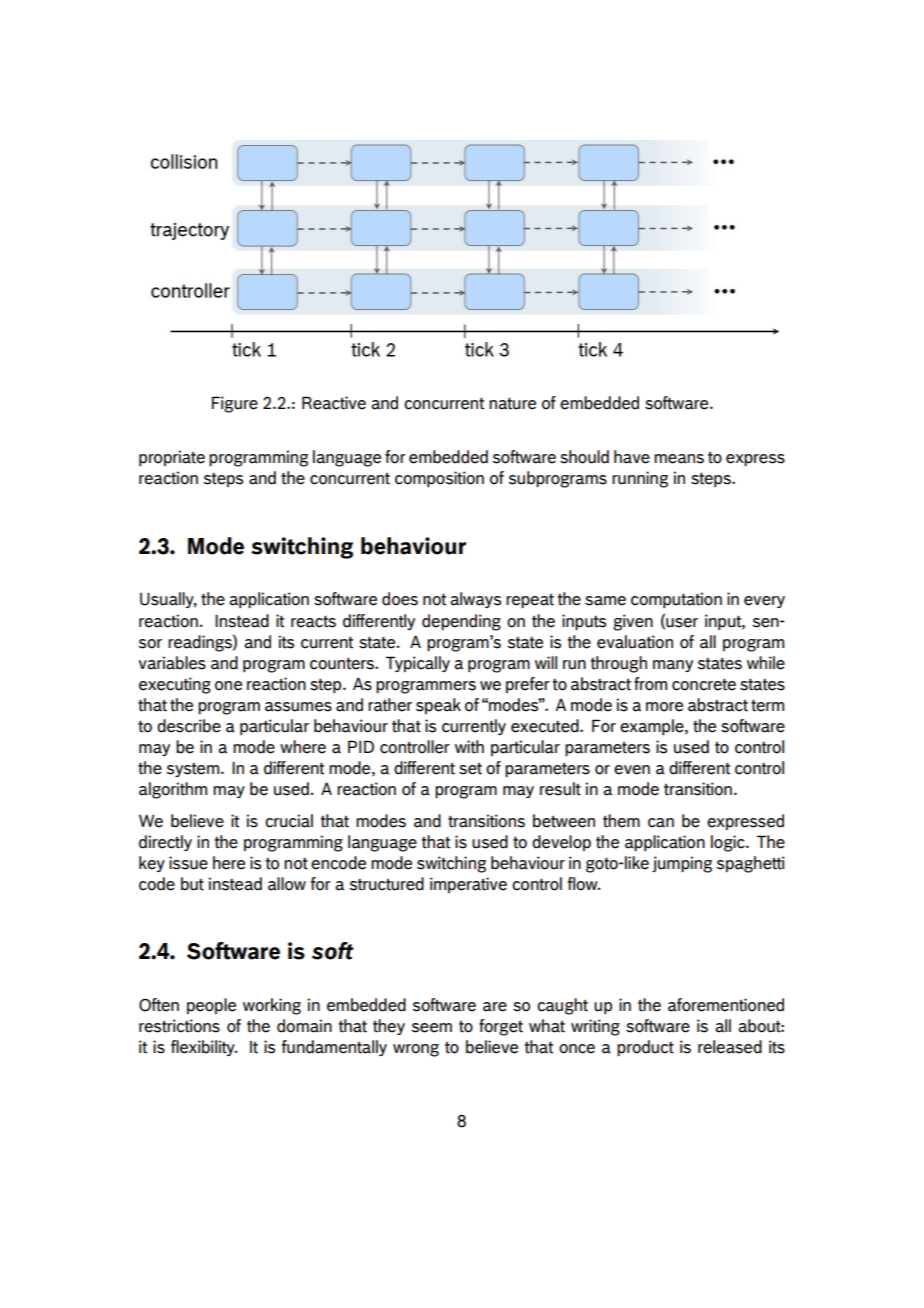 This screenshot has width=924, height=1308. I want to click on means, so click(679, 459).
